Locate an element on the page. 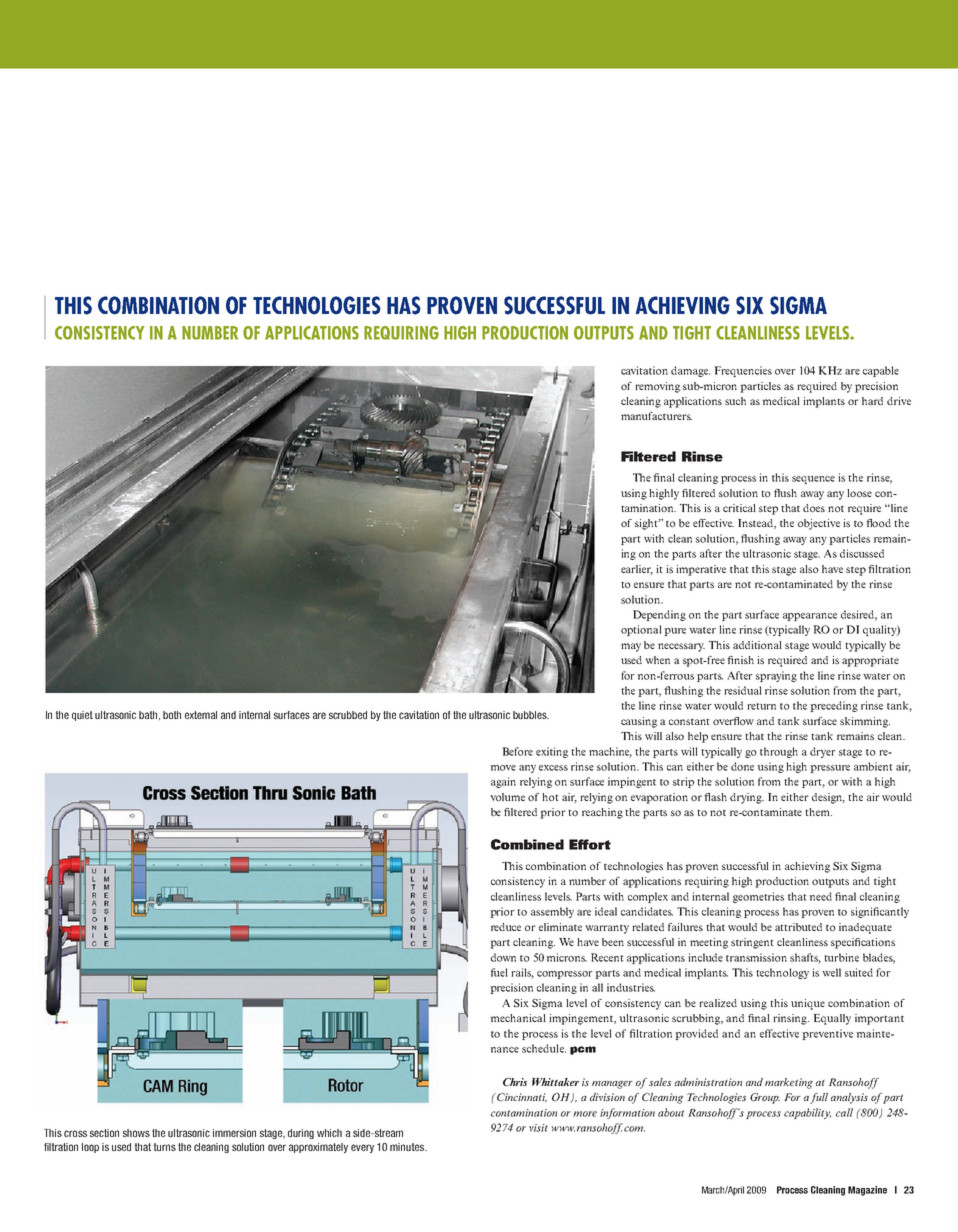 Image resolution: width=958 pixels, height=1232 pixels. shows is located at coordinates (136, 1133).
